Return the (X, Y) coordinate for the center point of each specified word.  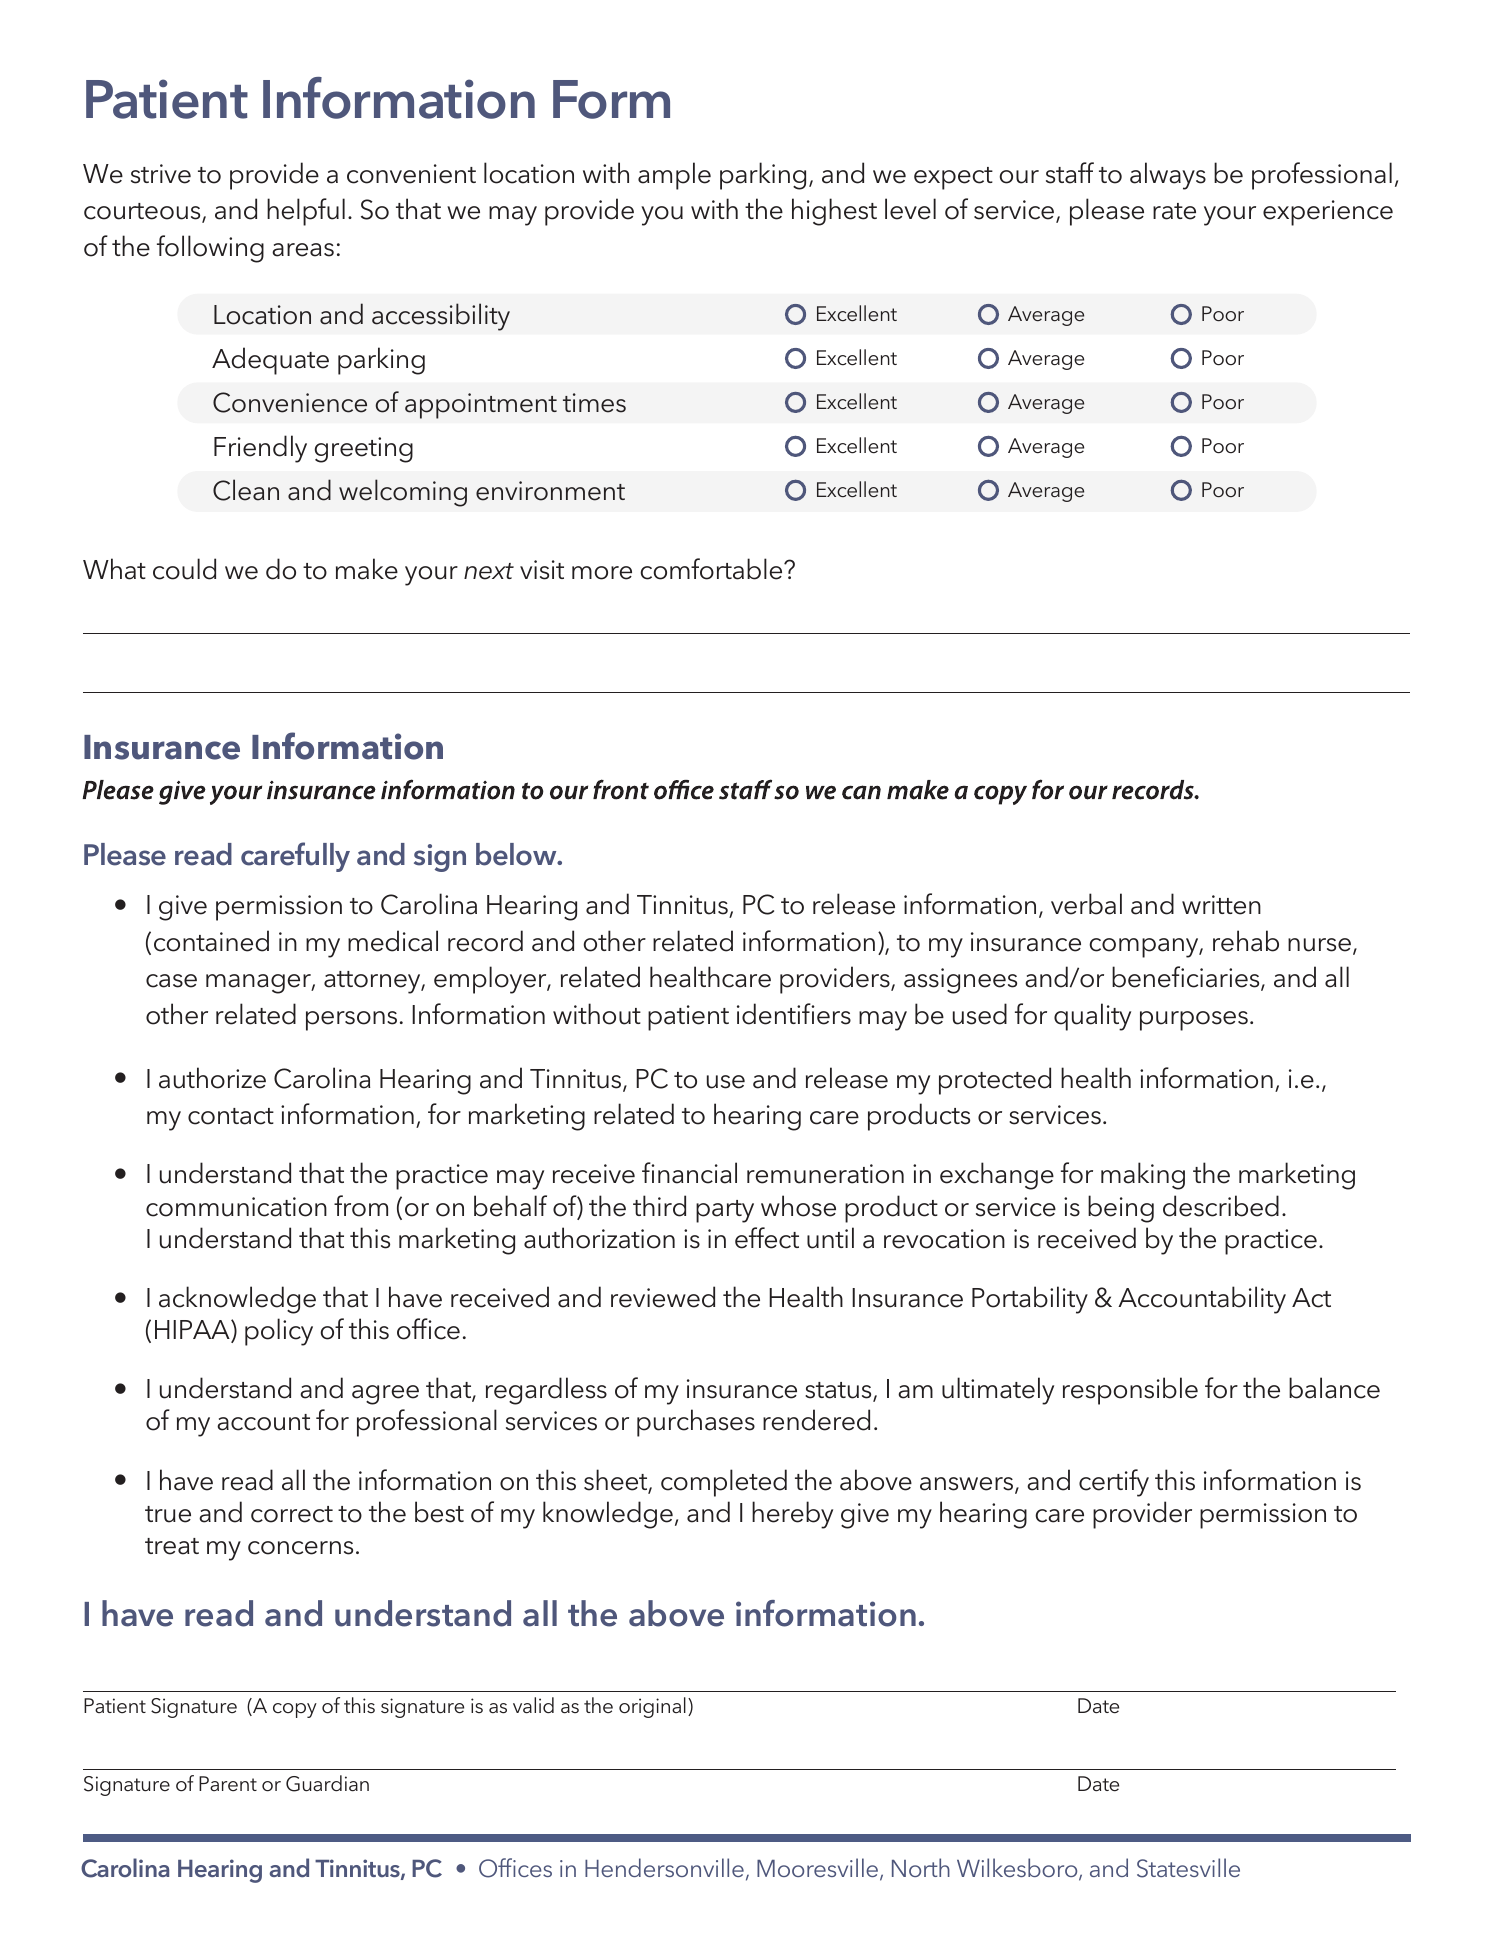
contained (211, 941)
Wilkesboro (1018, 1869)
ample (674, 176)
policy (279, 1332)
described (1221, 1206)
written (1221, 905)
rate (1174, 211)
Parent (228, 1783)
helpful (306, 212)
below (517, 854)
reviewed (663, 1297)
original (652, 1707)
